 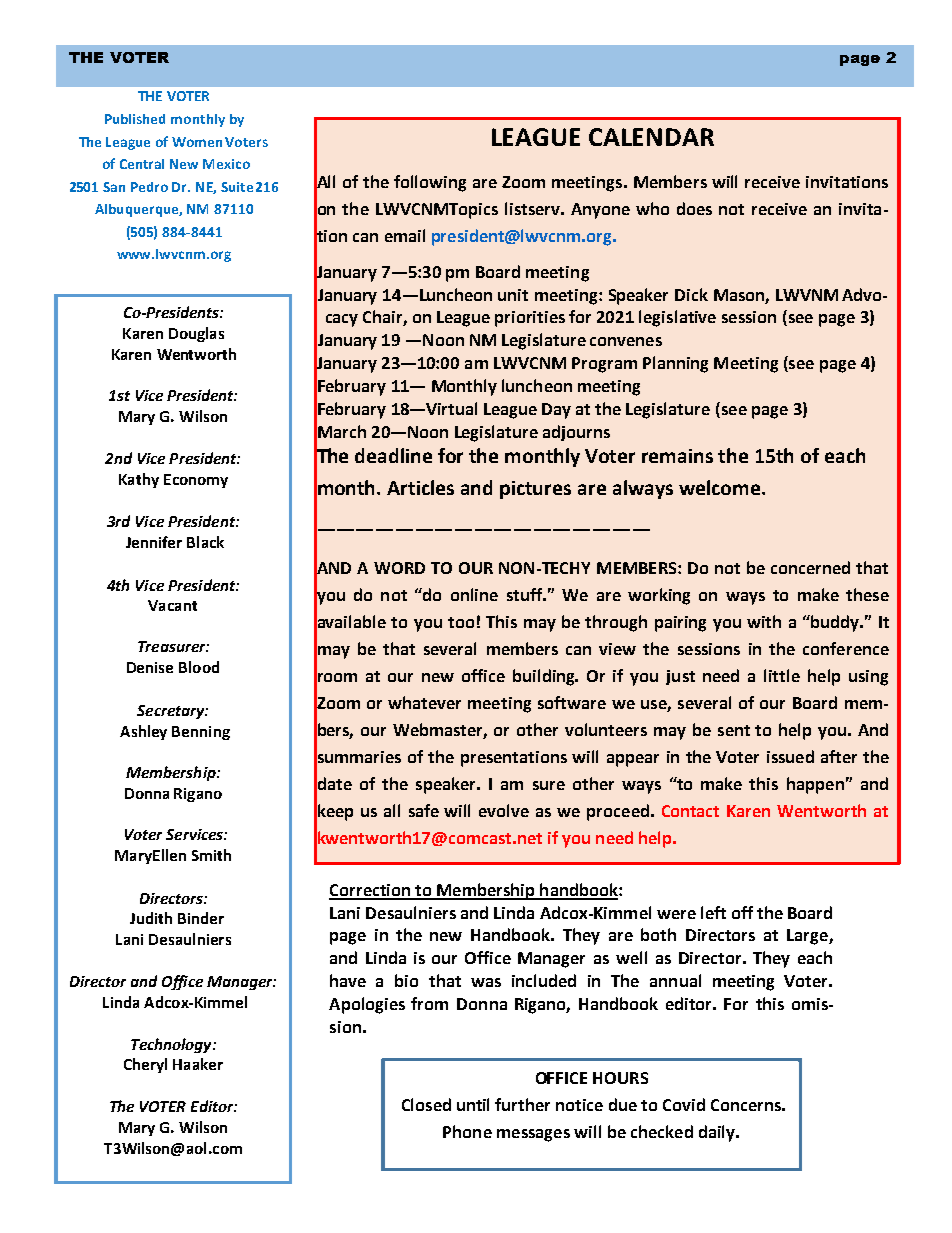 What do you see at coordinates (196, 481) in the screenshot?
I see `Economy` at bounding box center [196, 481].
